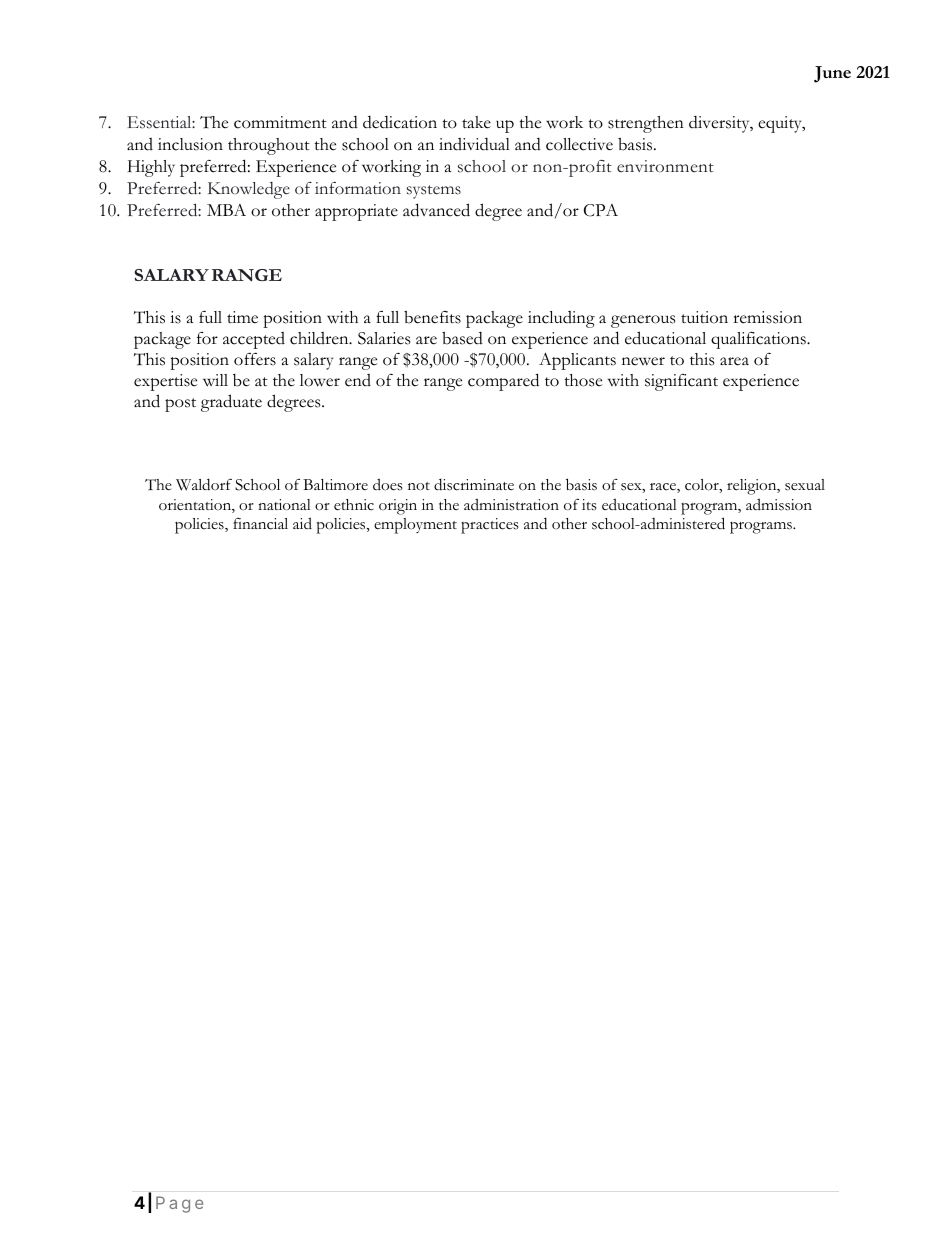 The width and height of the page is (952, 1233). What do you see at coordinates (476, 122) in the page?
I see `take` at bounding box center [476, 122].
